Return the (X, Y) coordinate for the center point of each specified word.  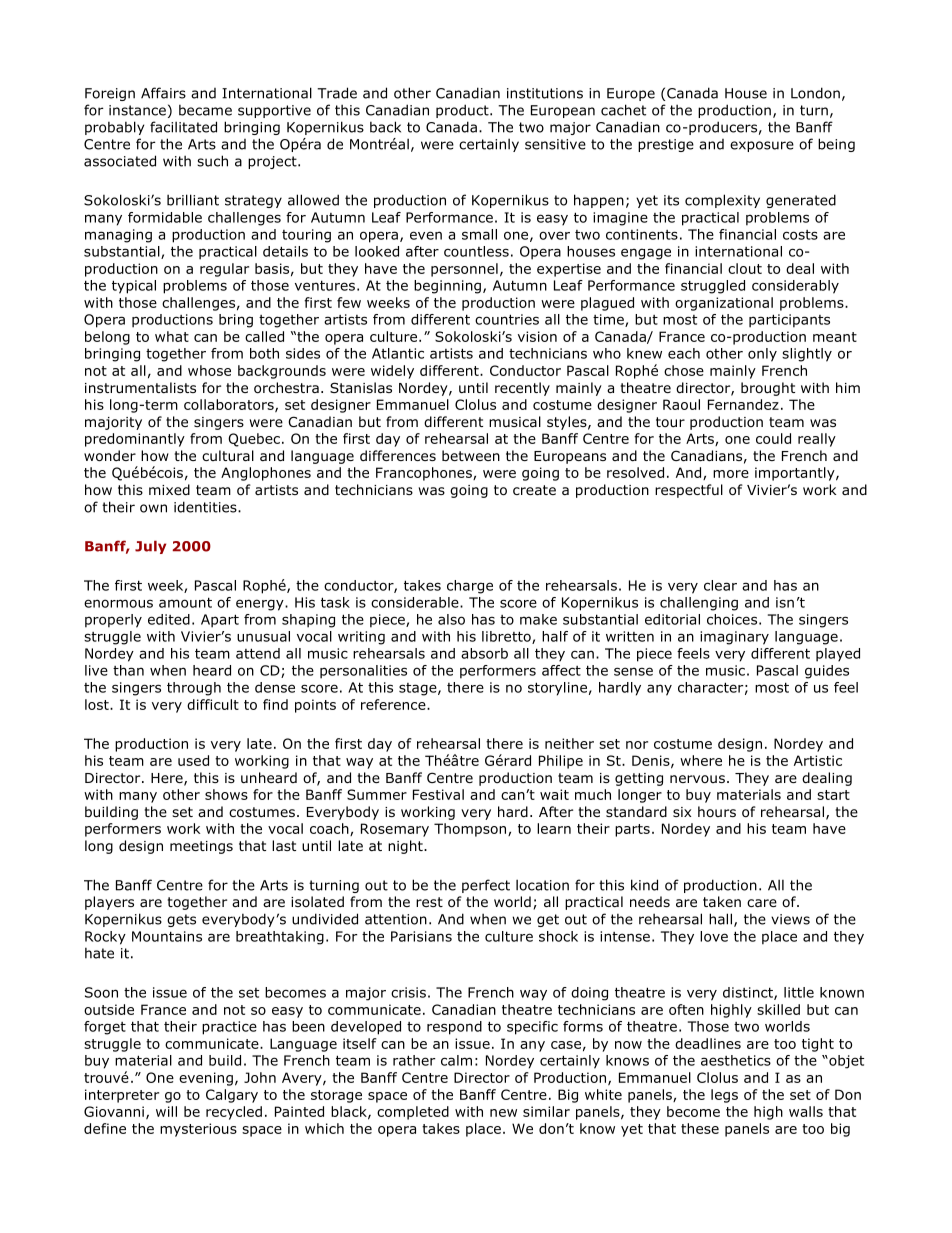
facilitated (183, 127)
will (166, 1111)
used (193, 760)
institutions (545, 93)
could (773, 438)
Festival (438, 794)
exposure (762, 146)
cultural (228, 456)
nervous (697, 779)
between (471, 455)
